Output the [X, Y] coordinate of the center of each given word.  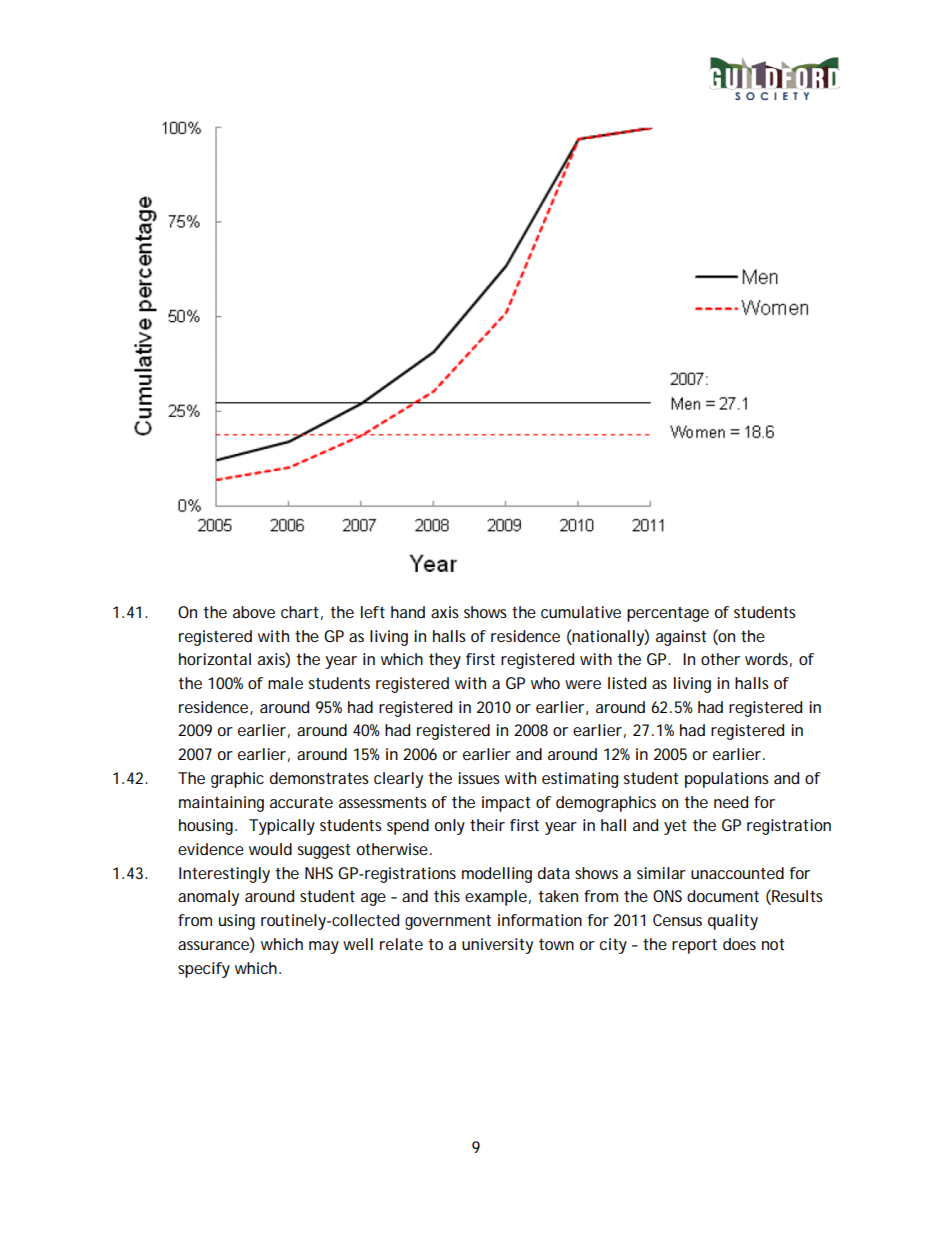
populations [727, 780]
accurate [301, 802]
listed [627, 683]
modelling [497, 875]
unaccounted [737, 873]
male [285, 683]
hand [408, 612]
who [545, 683]
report [694, 946]
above [254, 612]
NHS [319, 873]
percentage [668, 614]
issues [479, 778]
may [324, 947]
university [497, 946]
